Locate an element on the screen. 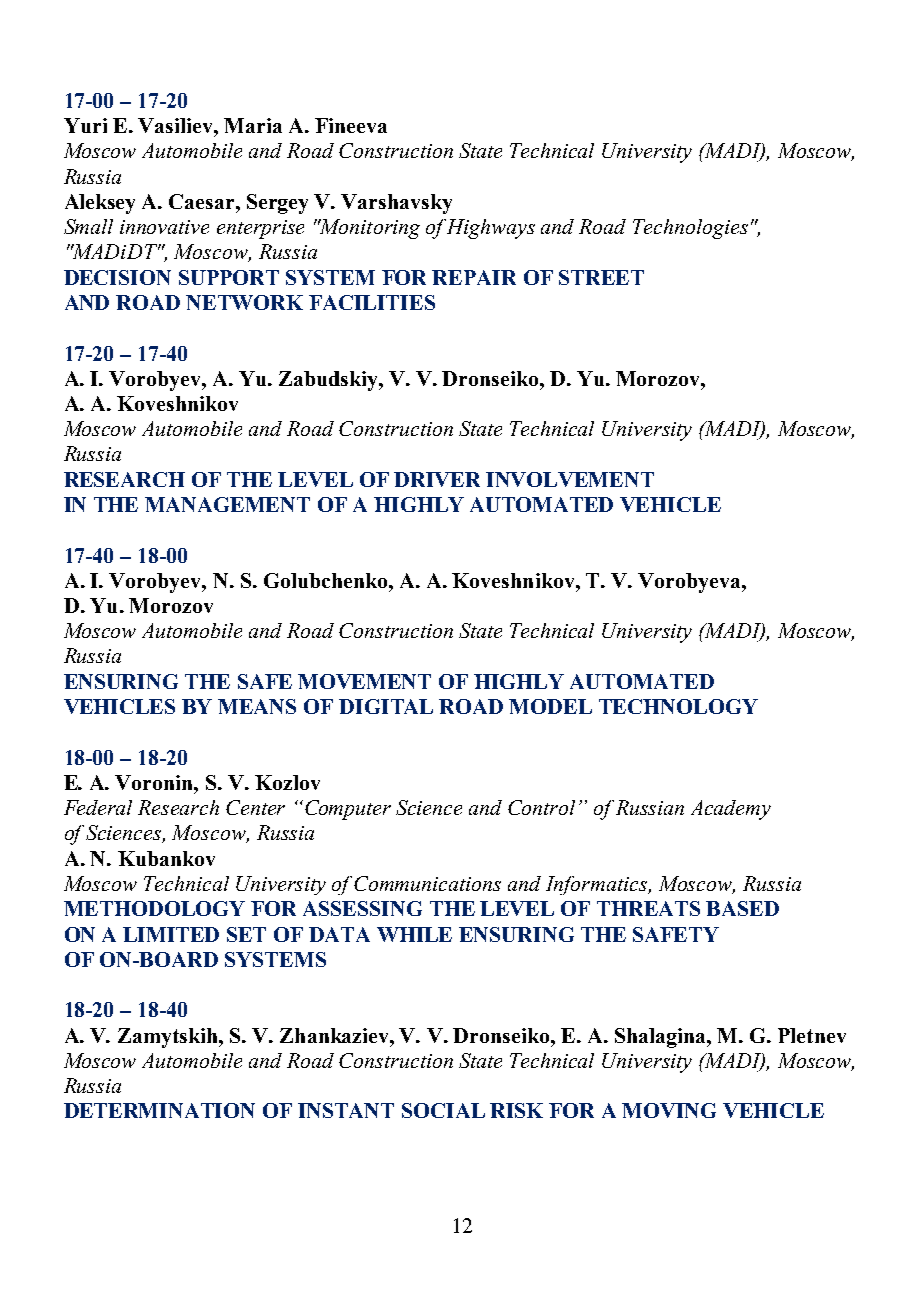 The width and height of the screenshot is (924, 1308). METHODOLOGY is located at coordinates (154, 908).
